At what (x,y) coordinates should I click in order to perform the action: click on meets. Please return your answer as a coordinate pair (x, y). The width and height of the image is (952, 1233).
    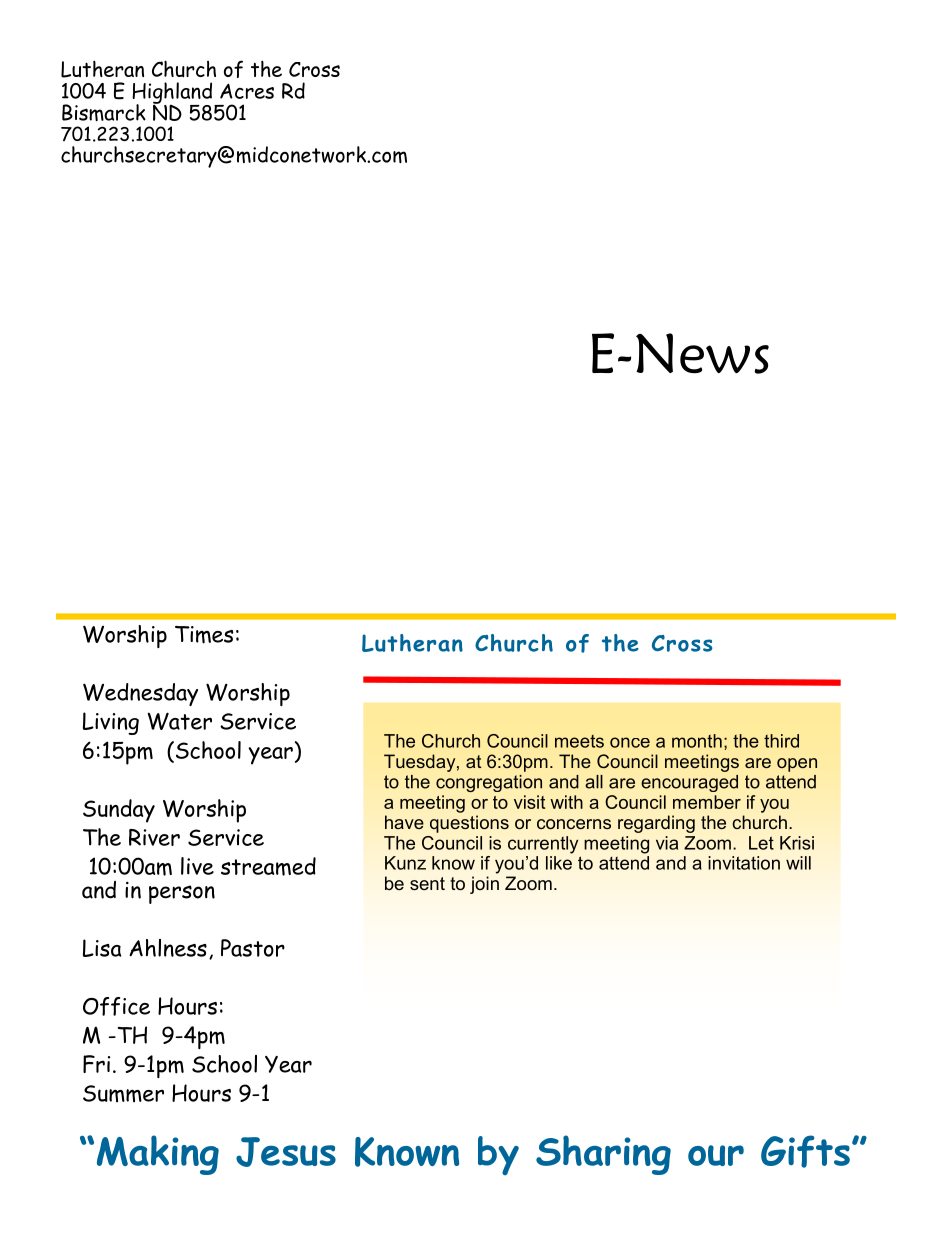
    Looking at the image, I should click on (579, 741).
